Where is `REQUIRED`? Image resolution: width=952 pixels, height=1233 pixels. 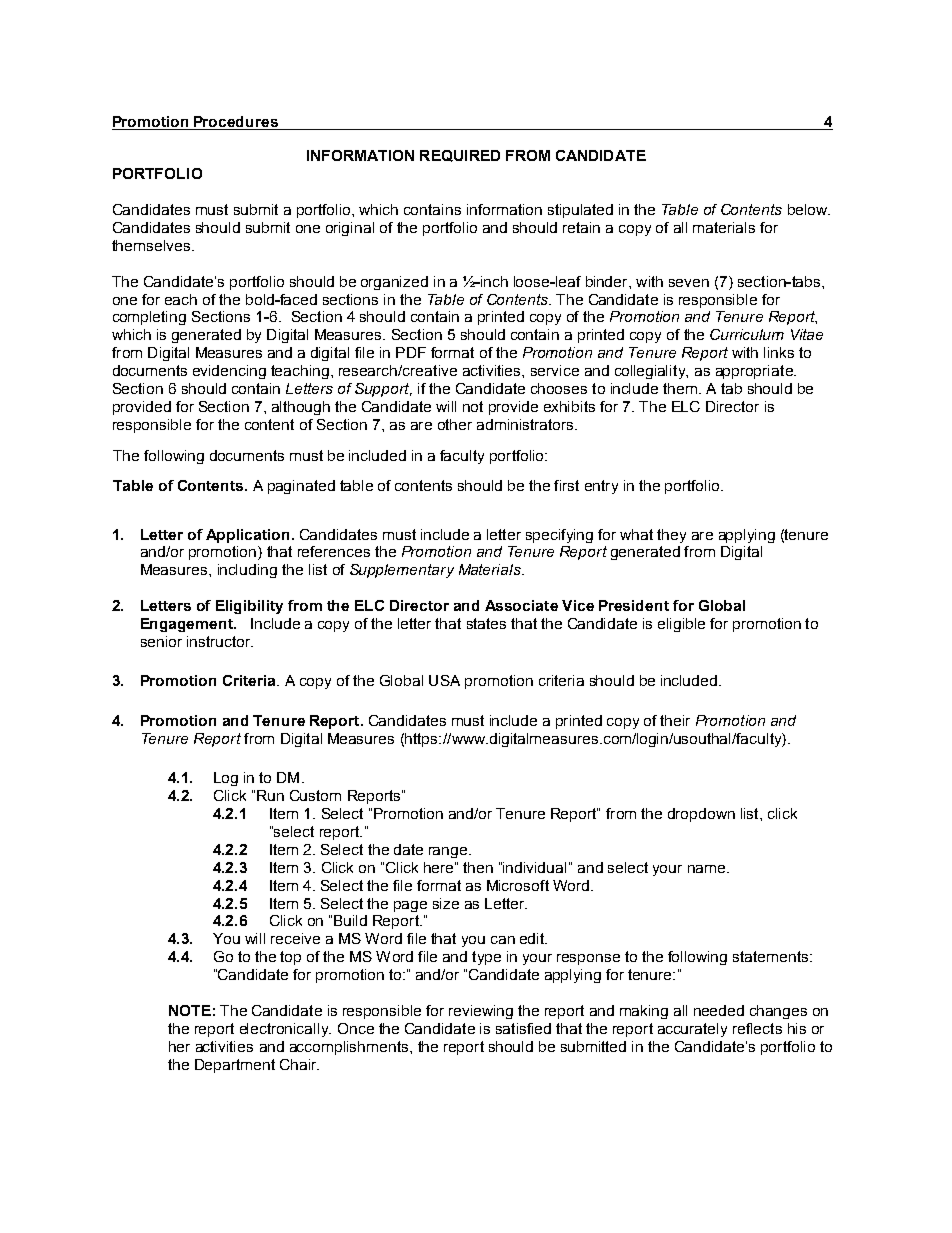 REQUIRED is located at coordinates (460, 156).
